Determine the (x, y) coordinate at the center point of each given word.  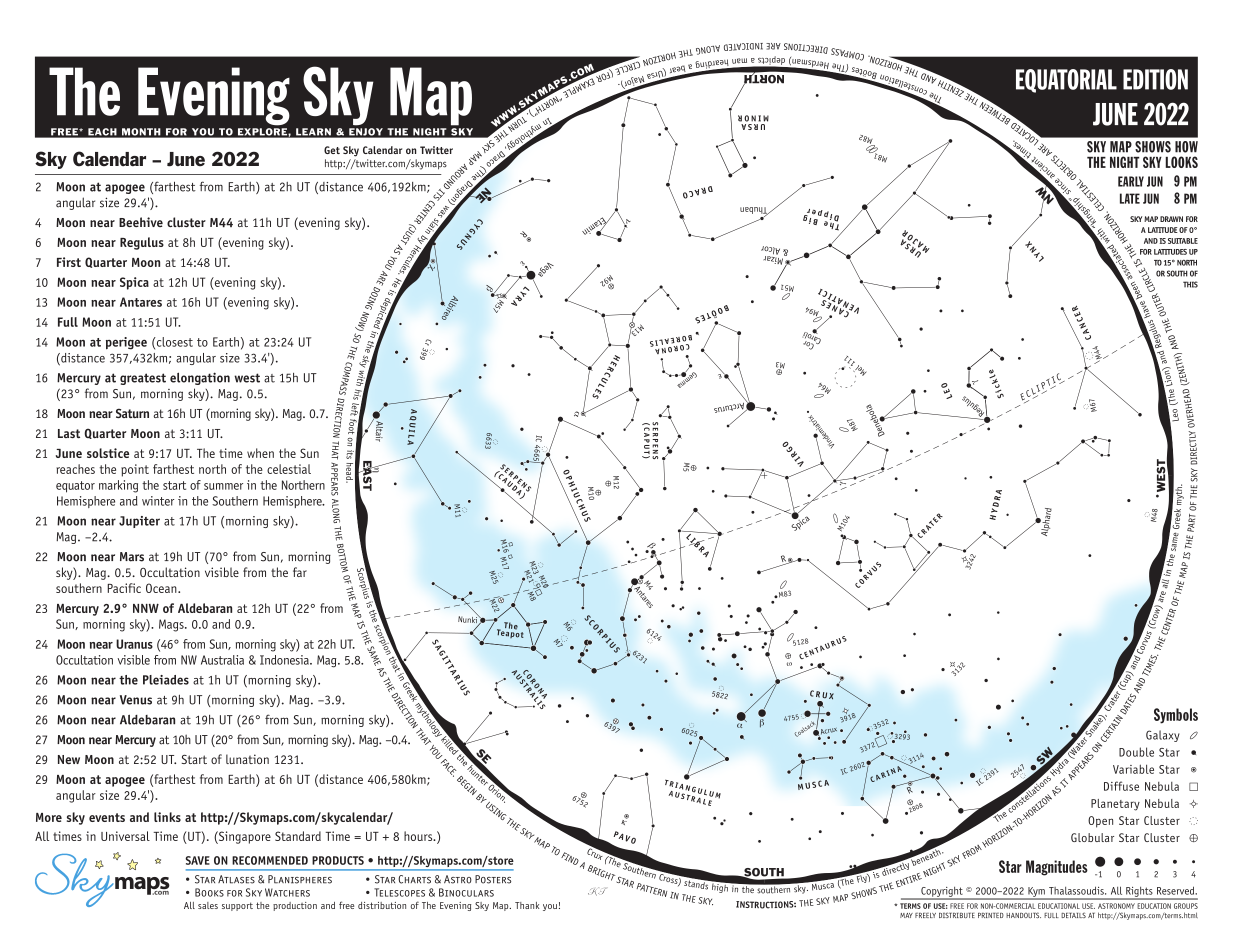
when (260, 453)
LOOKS (1181, 162)
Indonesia (285, 660)
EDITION (1155, 79)
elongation (200, 378)
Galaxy (1163, 736)
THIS (1190, 284)
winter (158, 501)
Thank (527, 905)
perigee (126, 343)
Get (332, 150)
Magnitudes (1057, 868)
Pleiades (166, 680)
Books (209, 892)
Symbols (1176, 716)
